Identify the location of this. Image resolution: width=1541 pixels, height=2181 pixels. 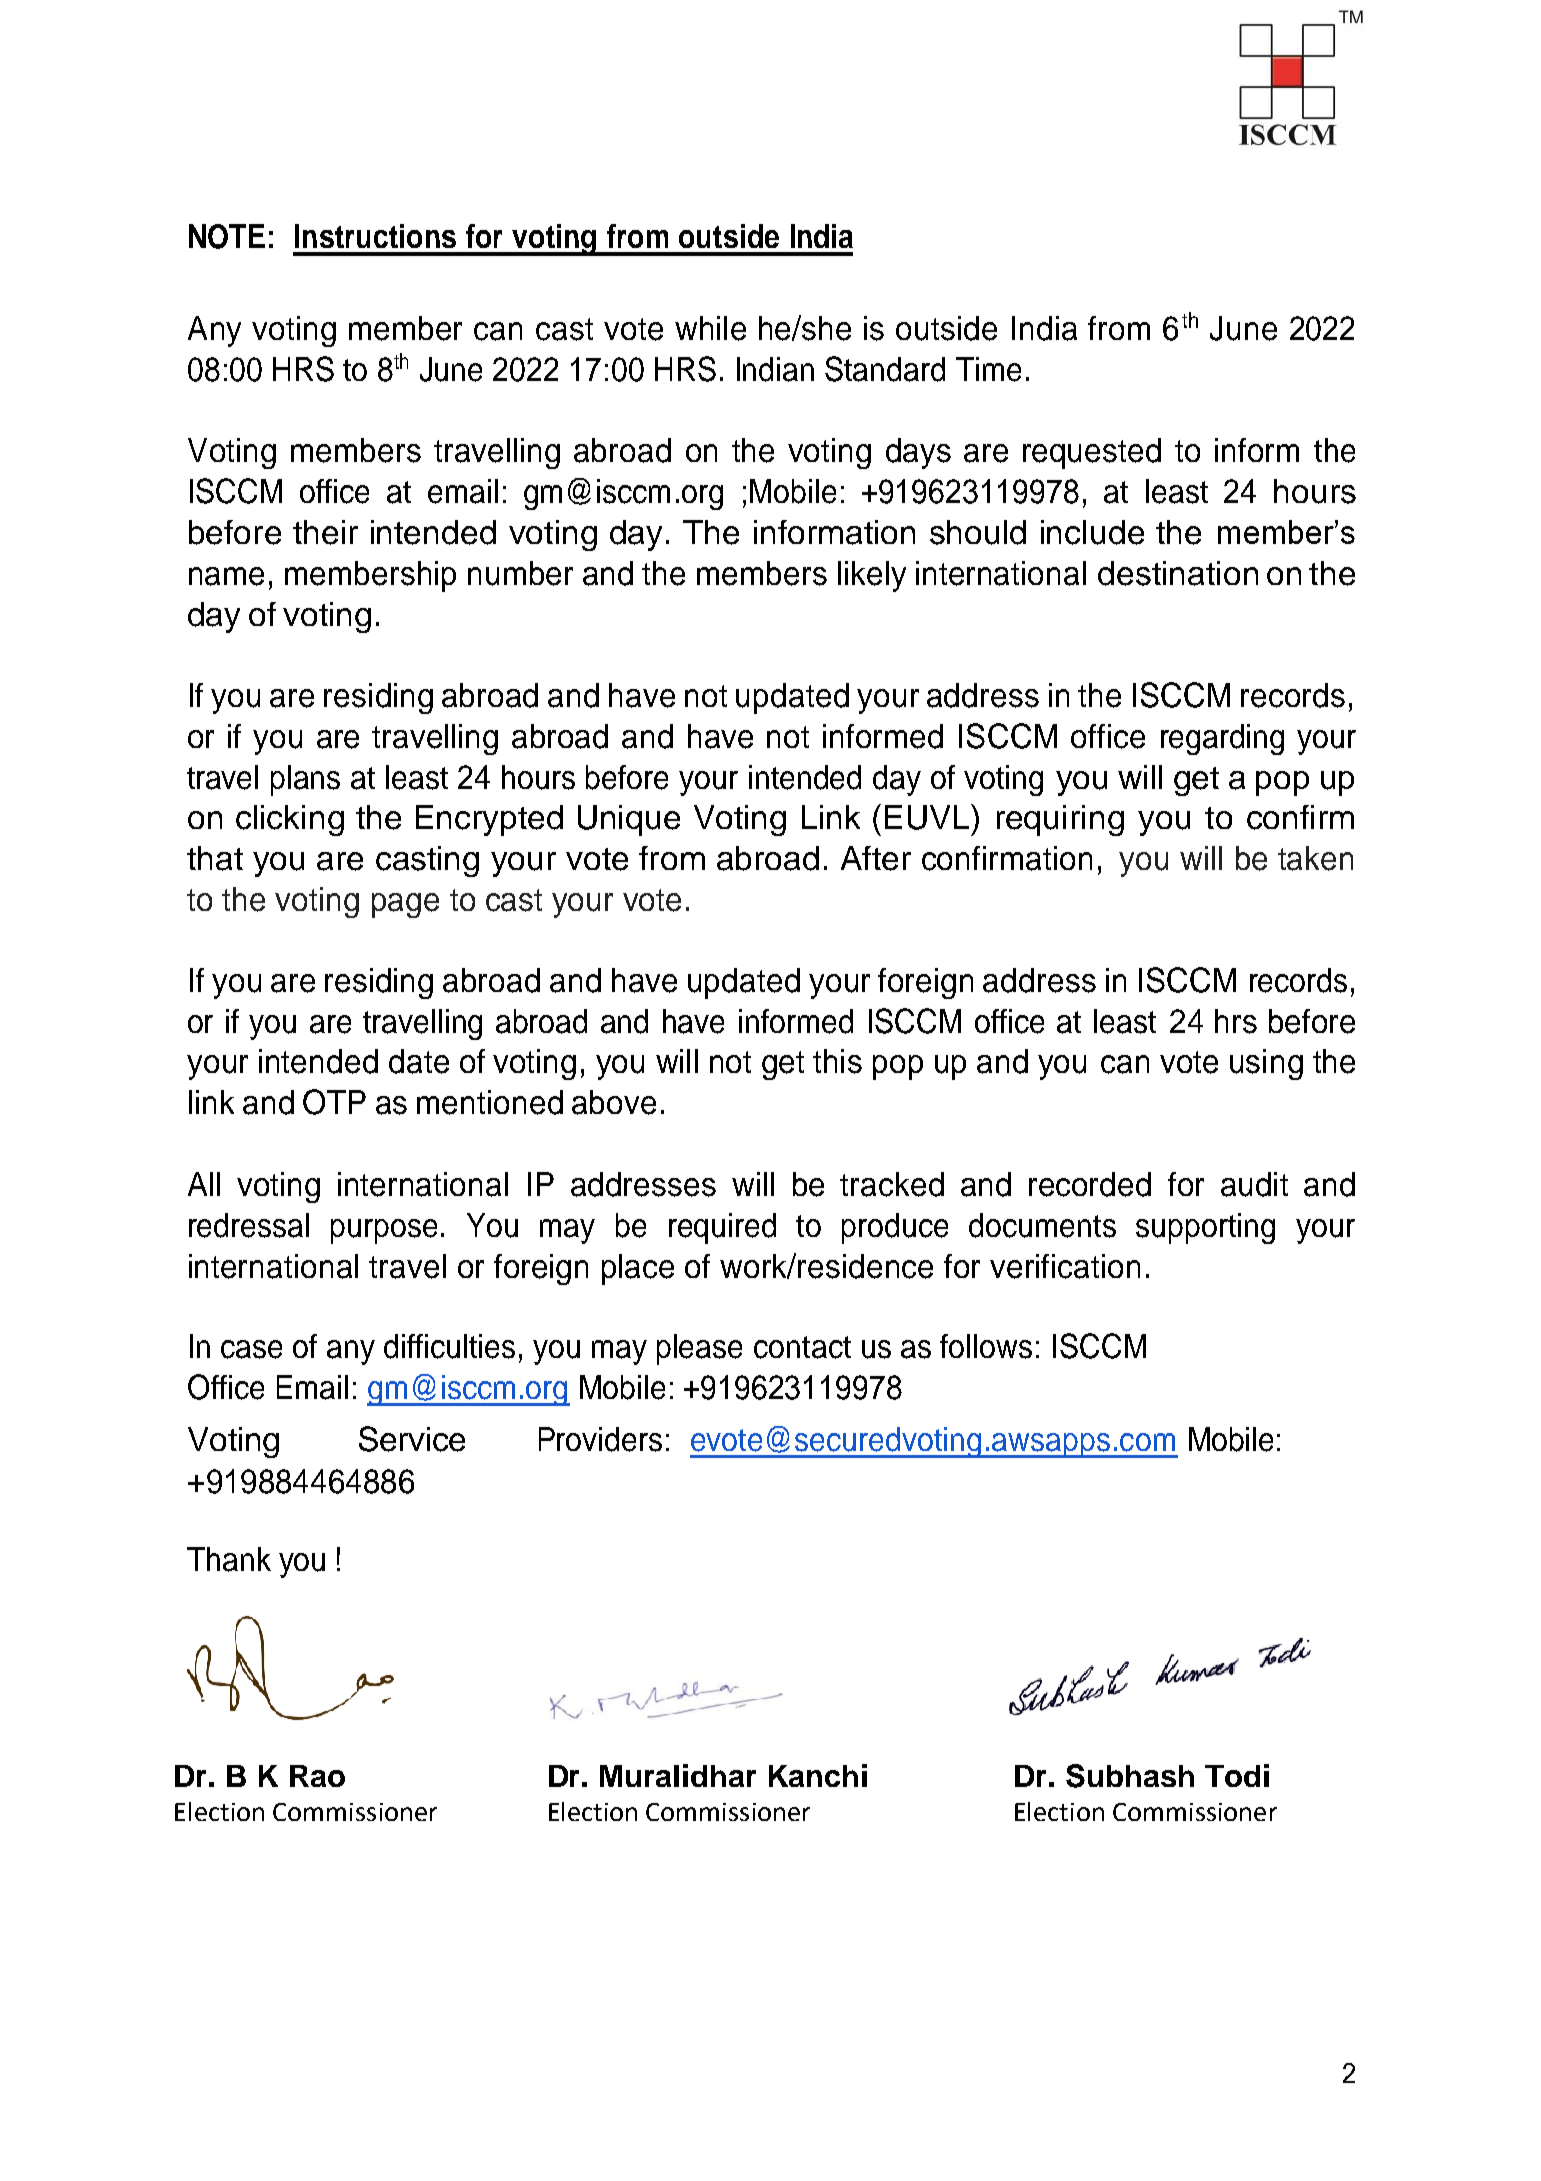
(837, 1061).
